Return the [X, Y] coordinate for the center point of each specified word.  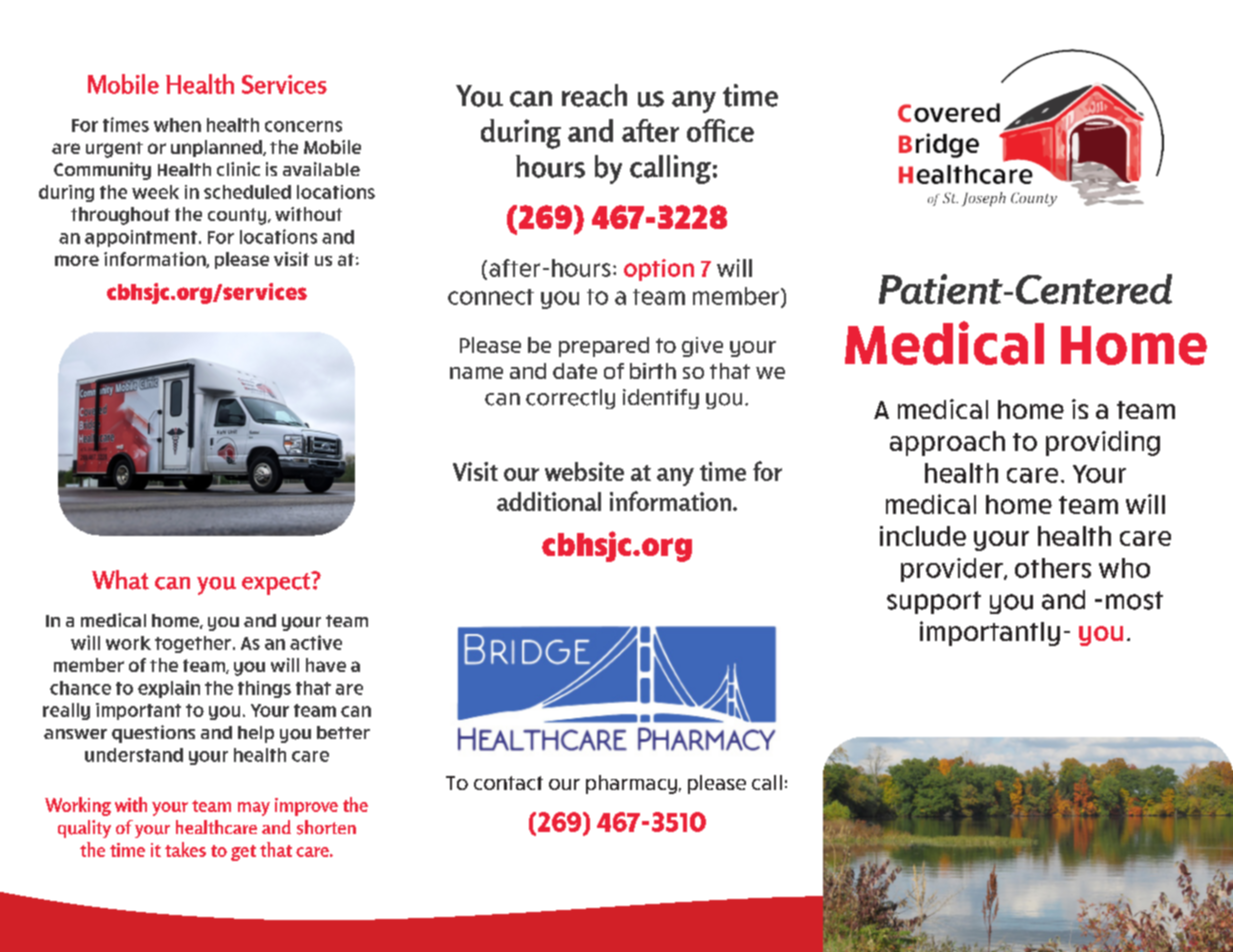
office [720, 130]
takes [185, 849]
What [120, 580]
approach [947, 443]
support [934, 602]
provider [953, 570]
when [177, 125]
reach [594, 95]
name [476, 373]
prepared [604, 347]
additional [549, 501]
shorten [326, 827]
